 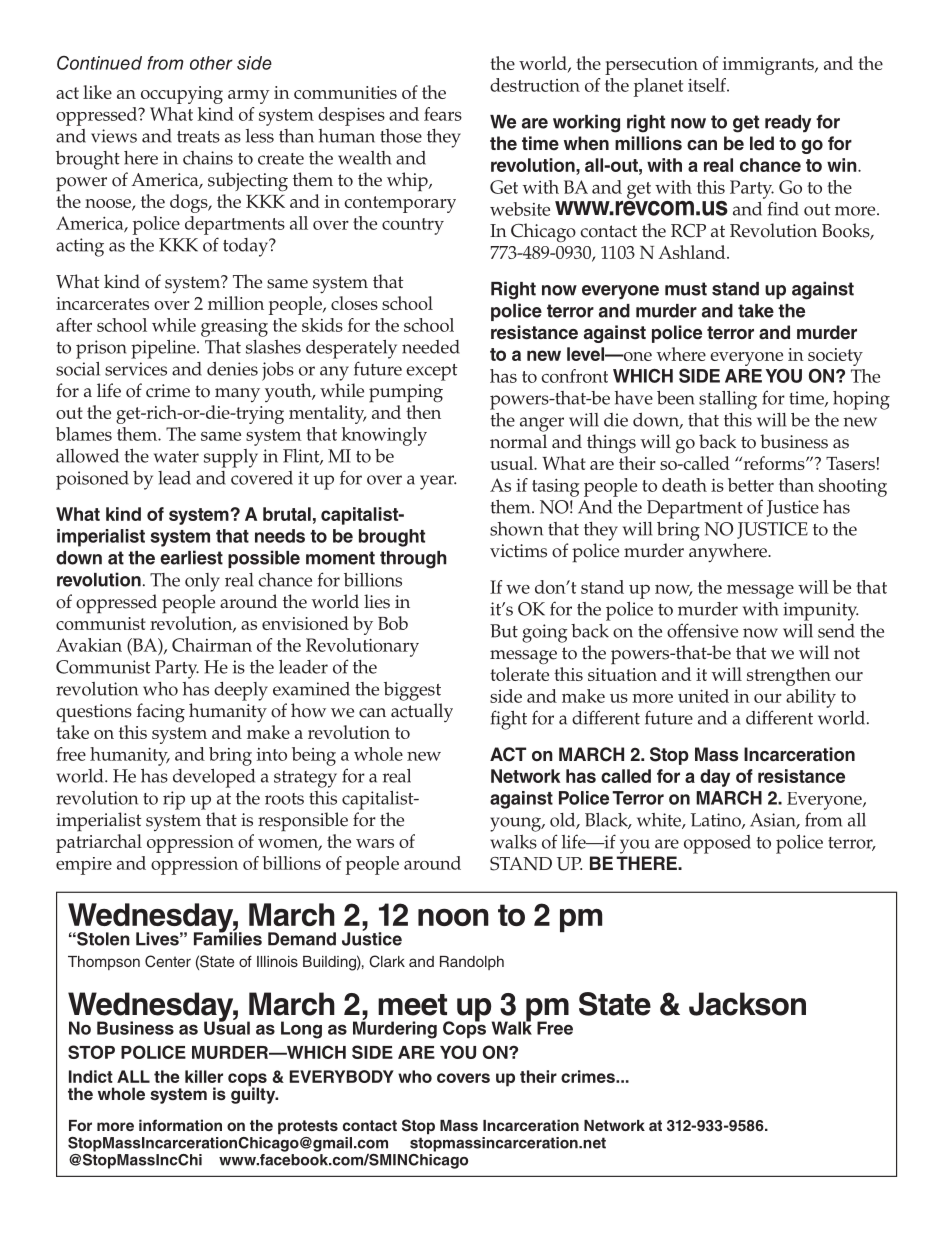 I want to click on occupying, so click(x=182, y=95).
